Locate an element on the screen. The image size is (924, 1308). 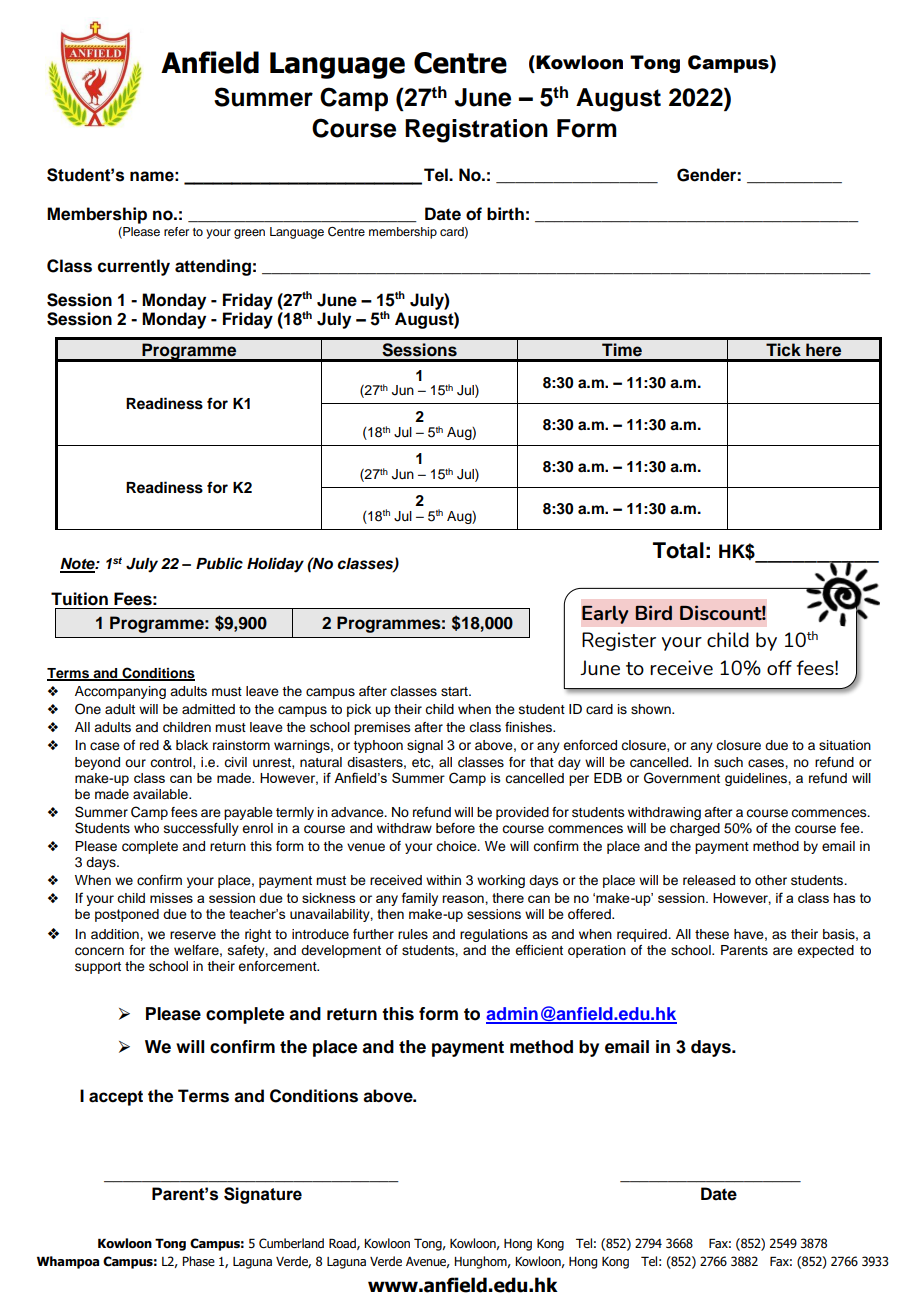
refer is located at coordinates (176, 231).
